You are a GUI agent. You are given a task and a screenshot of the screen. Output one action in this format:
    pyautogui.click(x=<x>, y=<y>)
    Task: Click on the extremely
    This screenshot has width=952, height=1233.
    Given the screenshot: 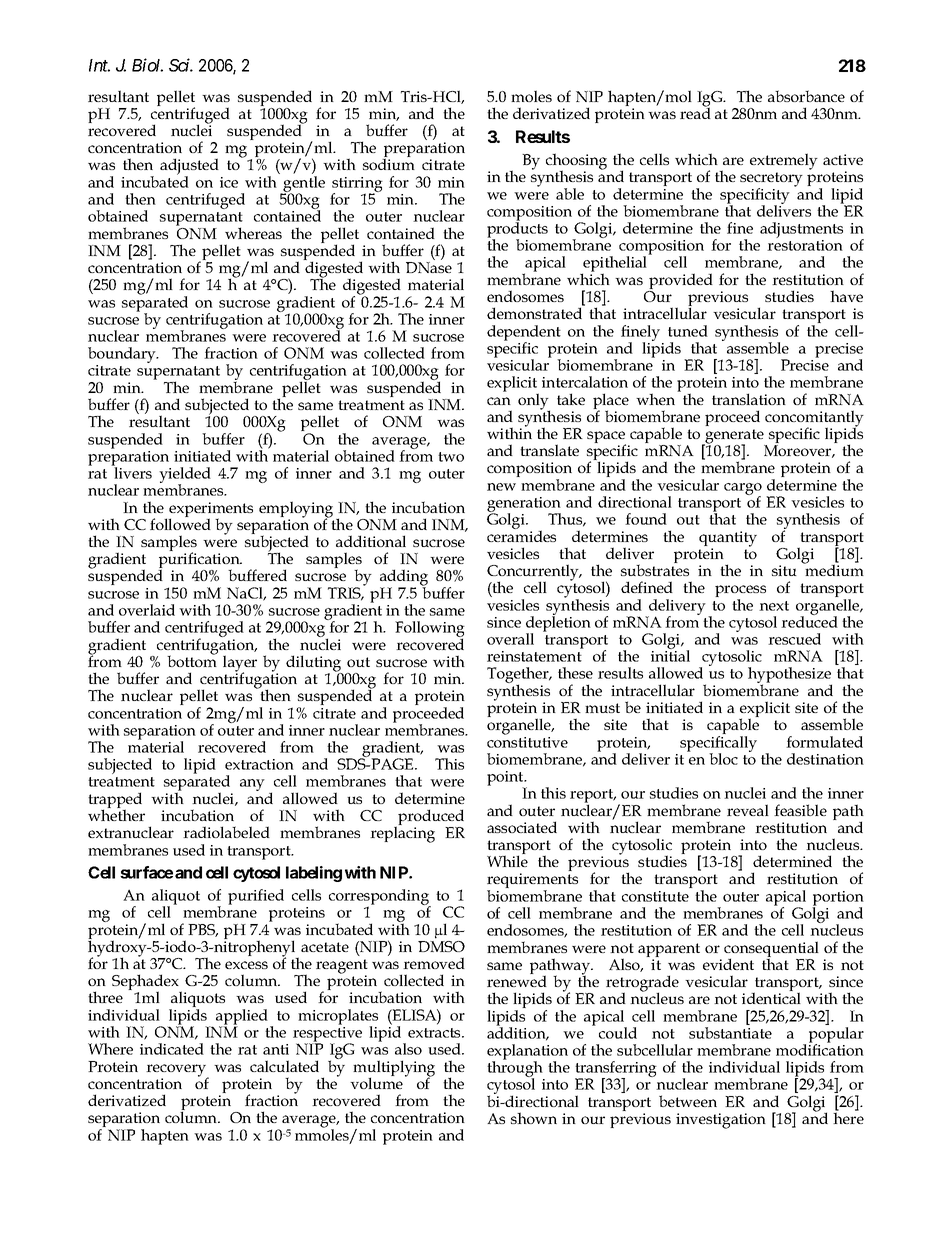 What is the action you would take?
    pyautogui.click(x=784, y=161)
